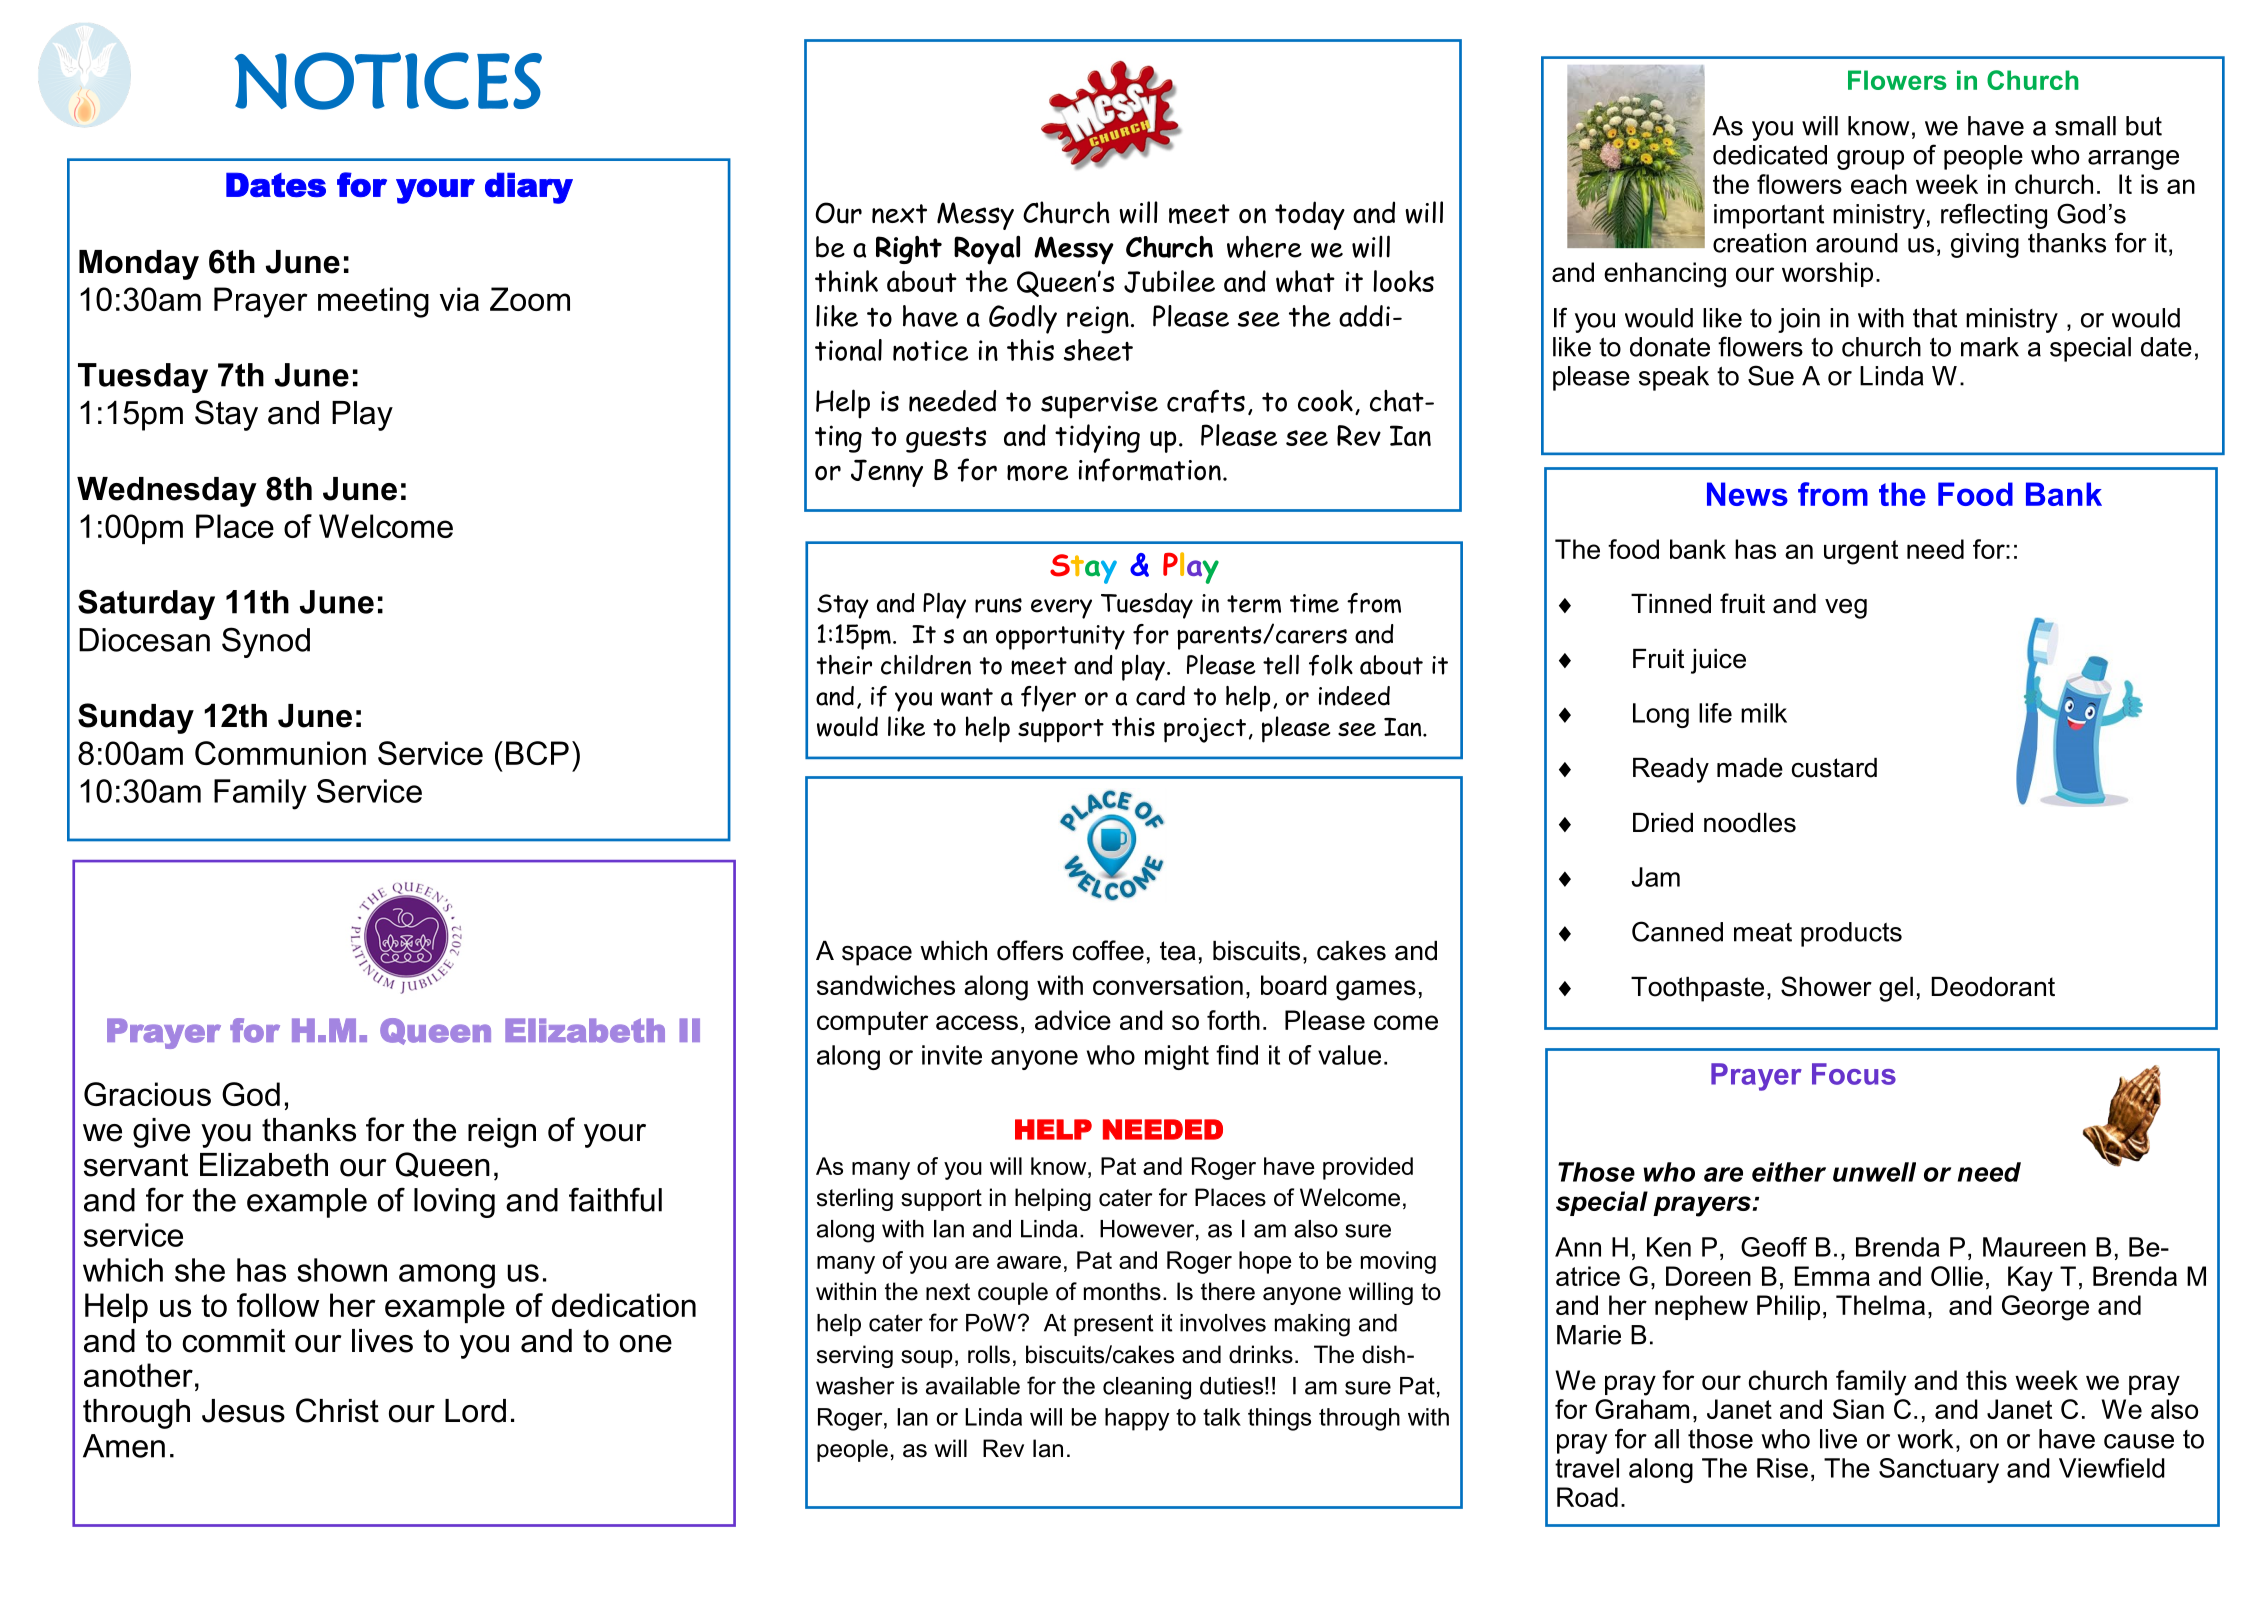  I want to click on veg, so click(1846, 609).
